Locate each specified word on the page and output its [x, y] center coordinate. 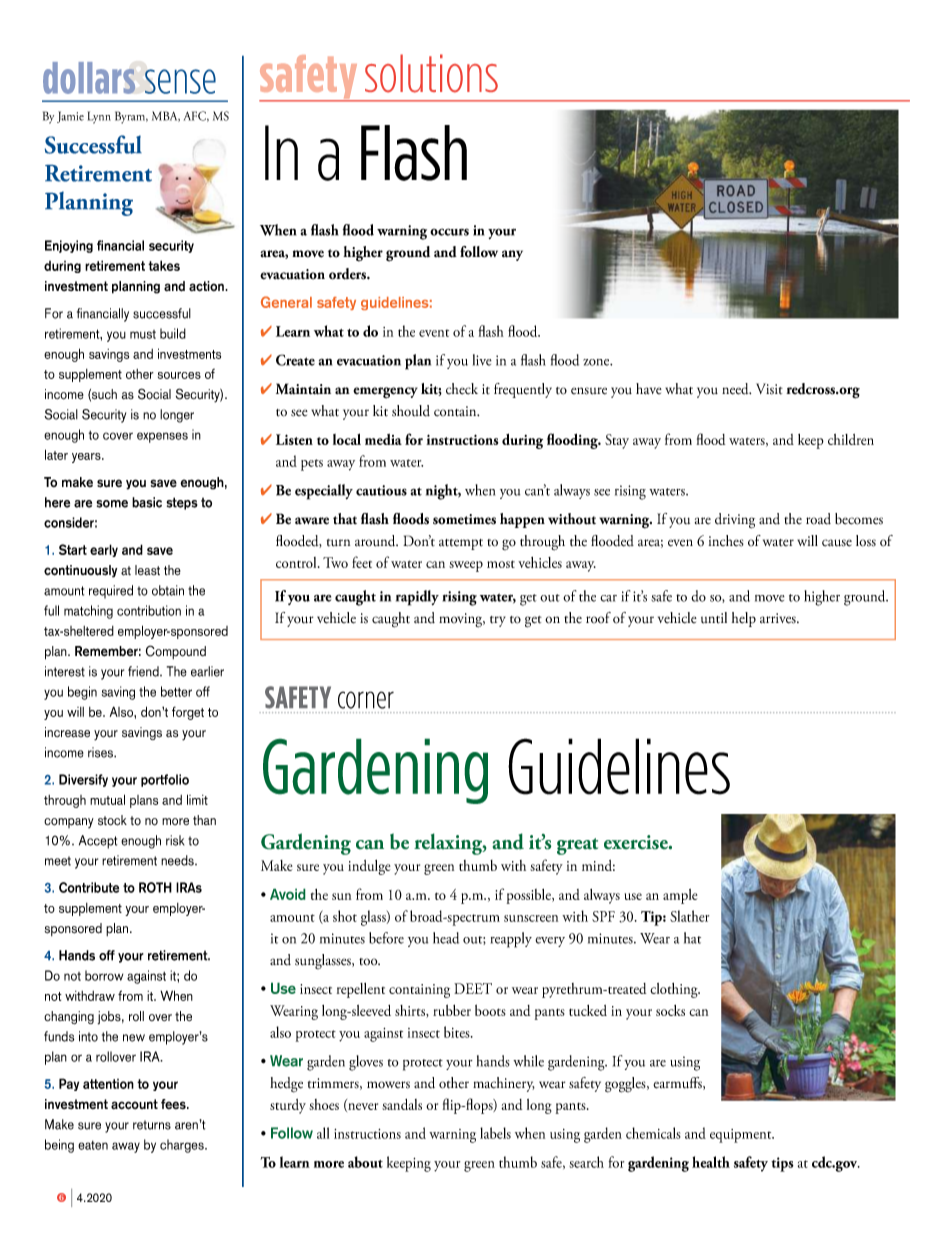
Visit [769, 389]
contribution [149, 610]
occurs [449, 232]
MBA [166, 116]
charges [183, 1146]
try [498, 621]
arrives [779, 618]
